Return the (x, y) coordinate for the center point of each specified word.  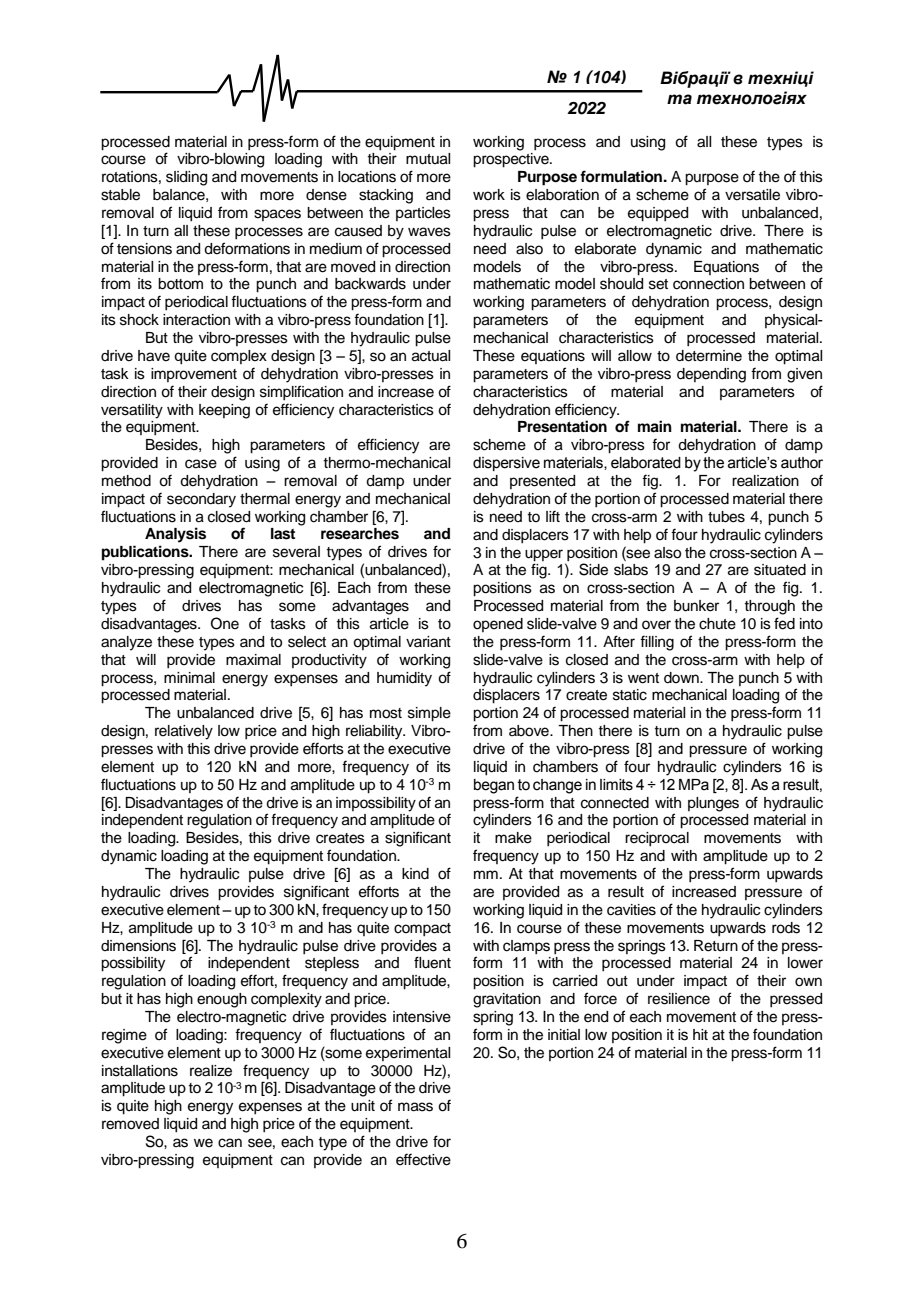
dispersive (506, 464)
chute (717, 624)
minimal (189, 678)
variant (428, 642)
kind (415, 874)
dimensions (138, 946)
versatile (752, 195)
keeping (224, 411)
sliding (186, 178)
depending (711, 375)
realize (211, 1071)
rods (786, 928)
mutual (428, 159)
